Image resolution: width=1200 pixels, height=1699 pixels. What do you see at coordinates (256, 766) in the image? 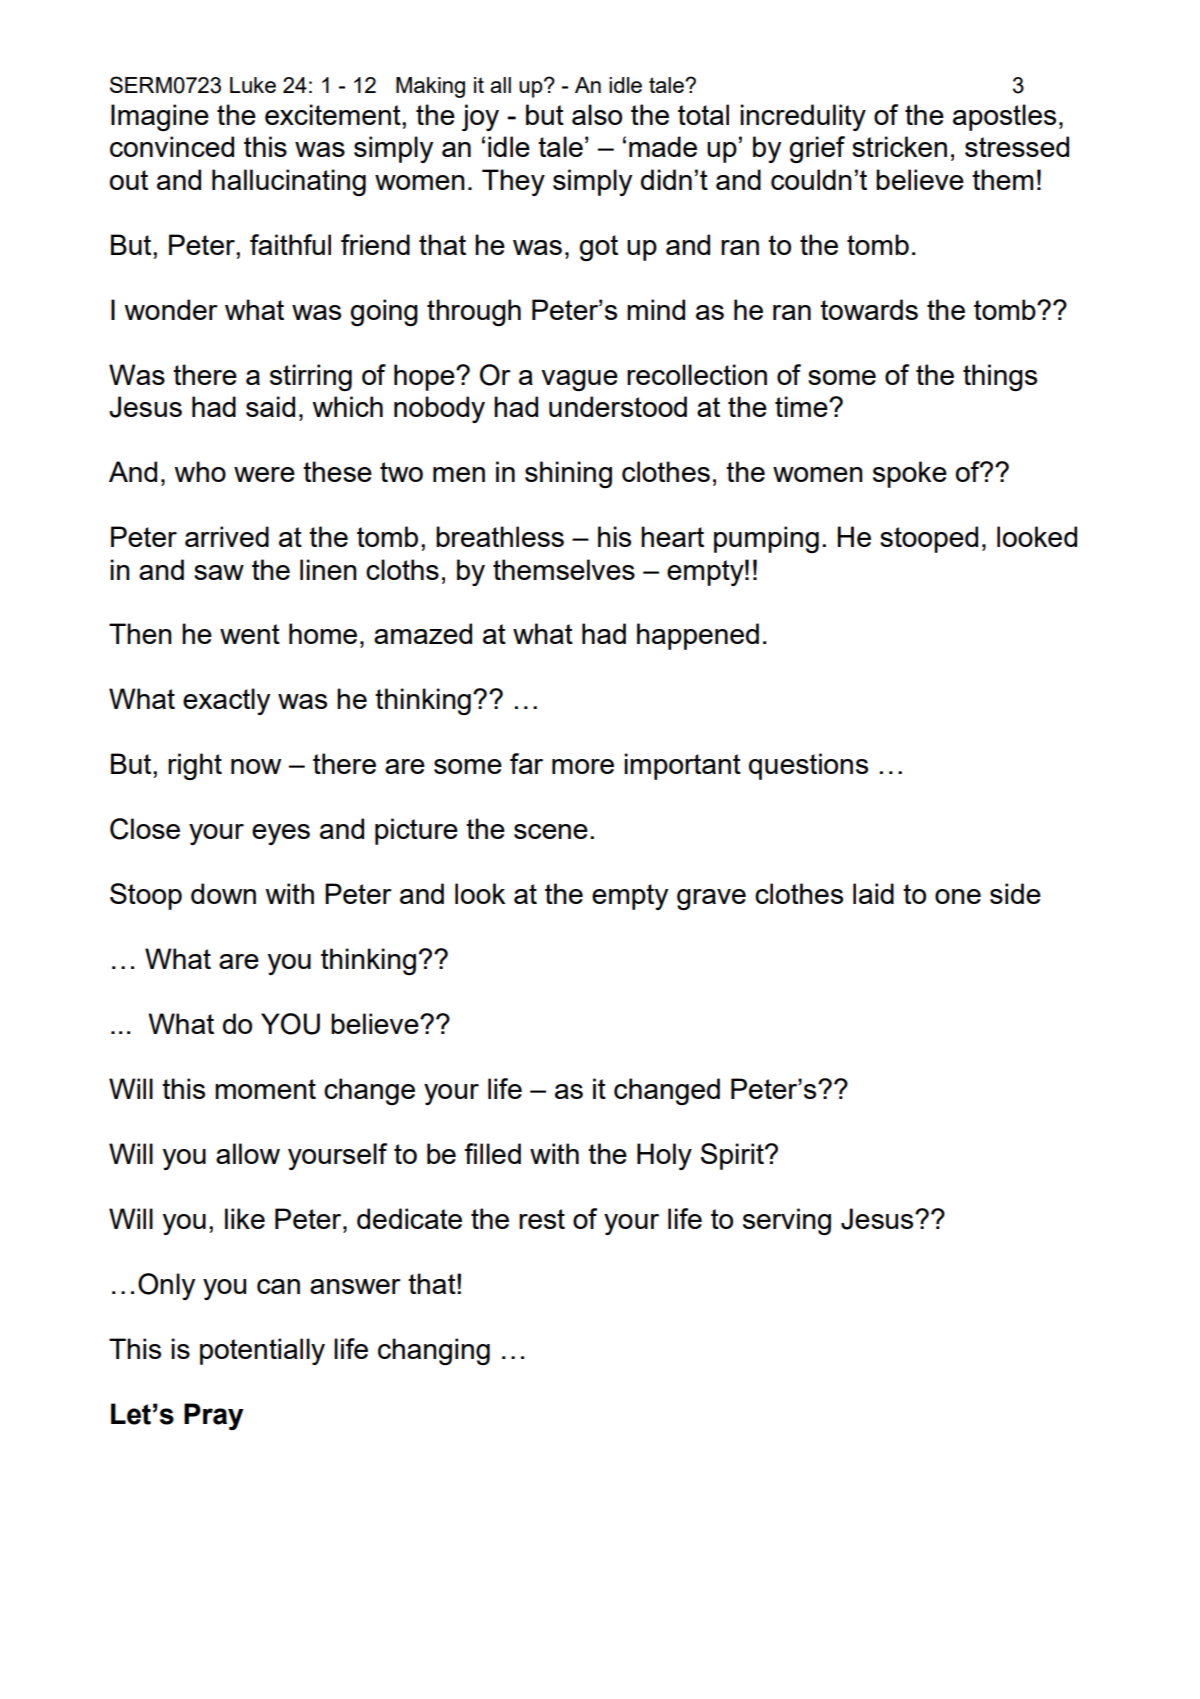
I see `now` at bounding box center [256, 766].
